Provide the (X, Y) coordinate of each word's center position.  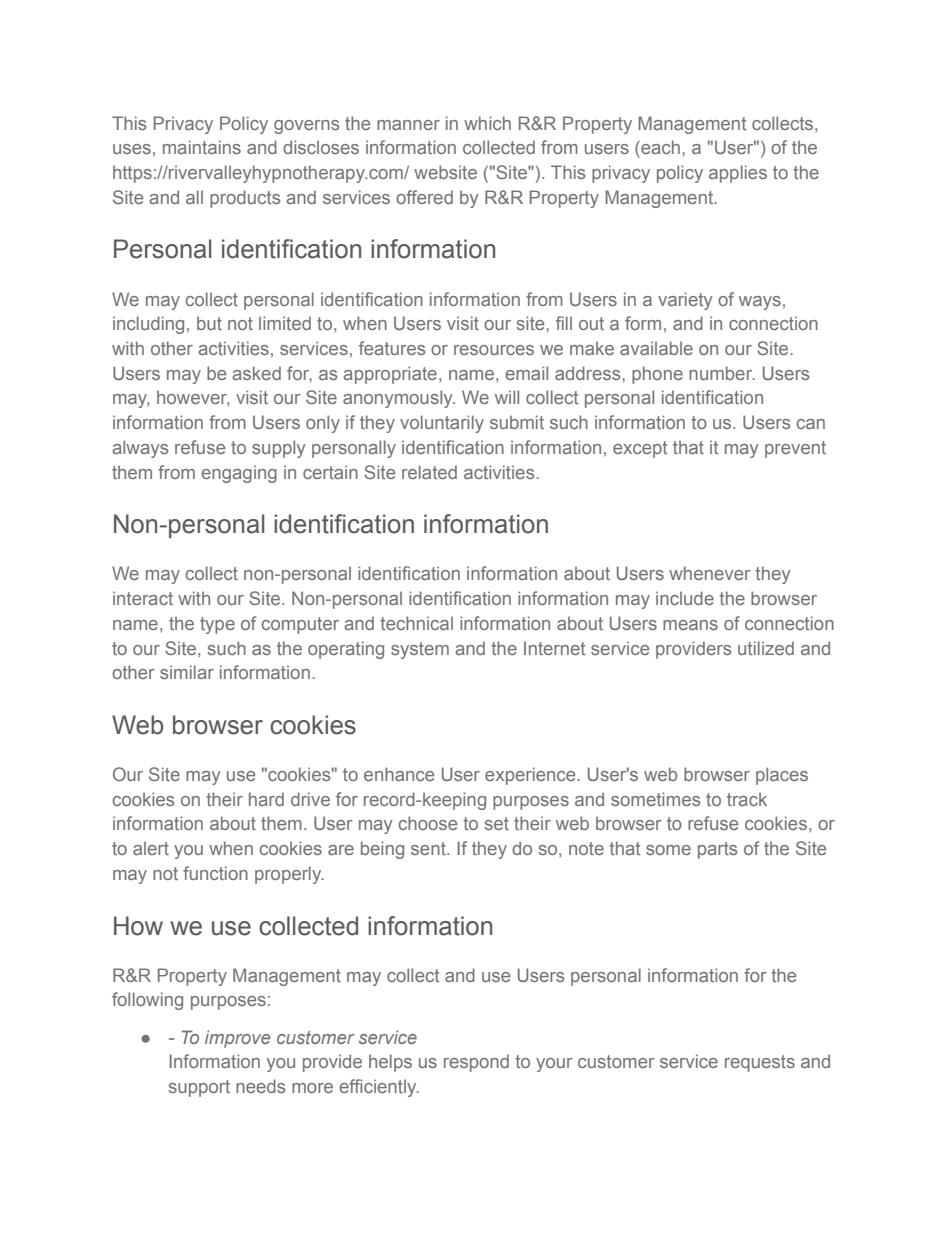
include (685, 598)
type (217, 625)
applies (738, 174)
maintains (202, 147)
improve (237, 1039)
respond (476, 1063)
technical (416, 623)
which (487, 123)
